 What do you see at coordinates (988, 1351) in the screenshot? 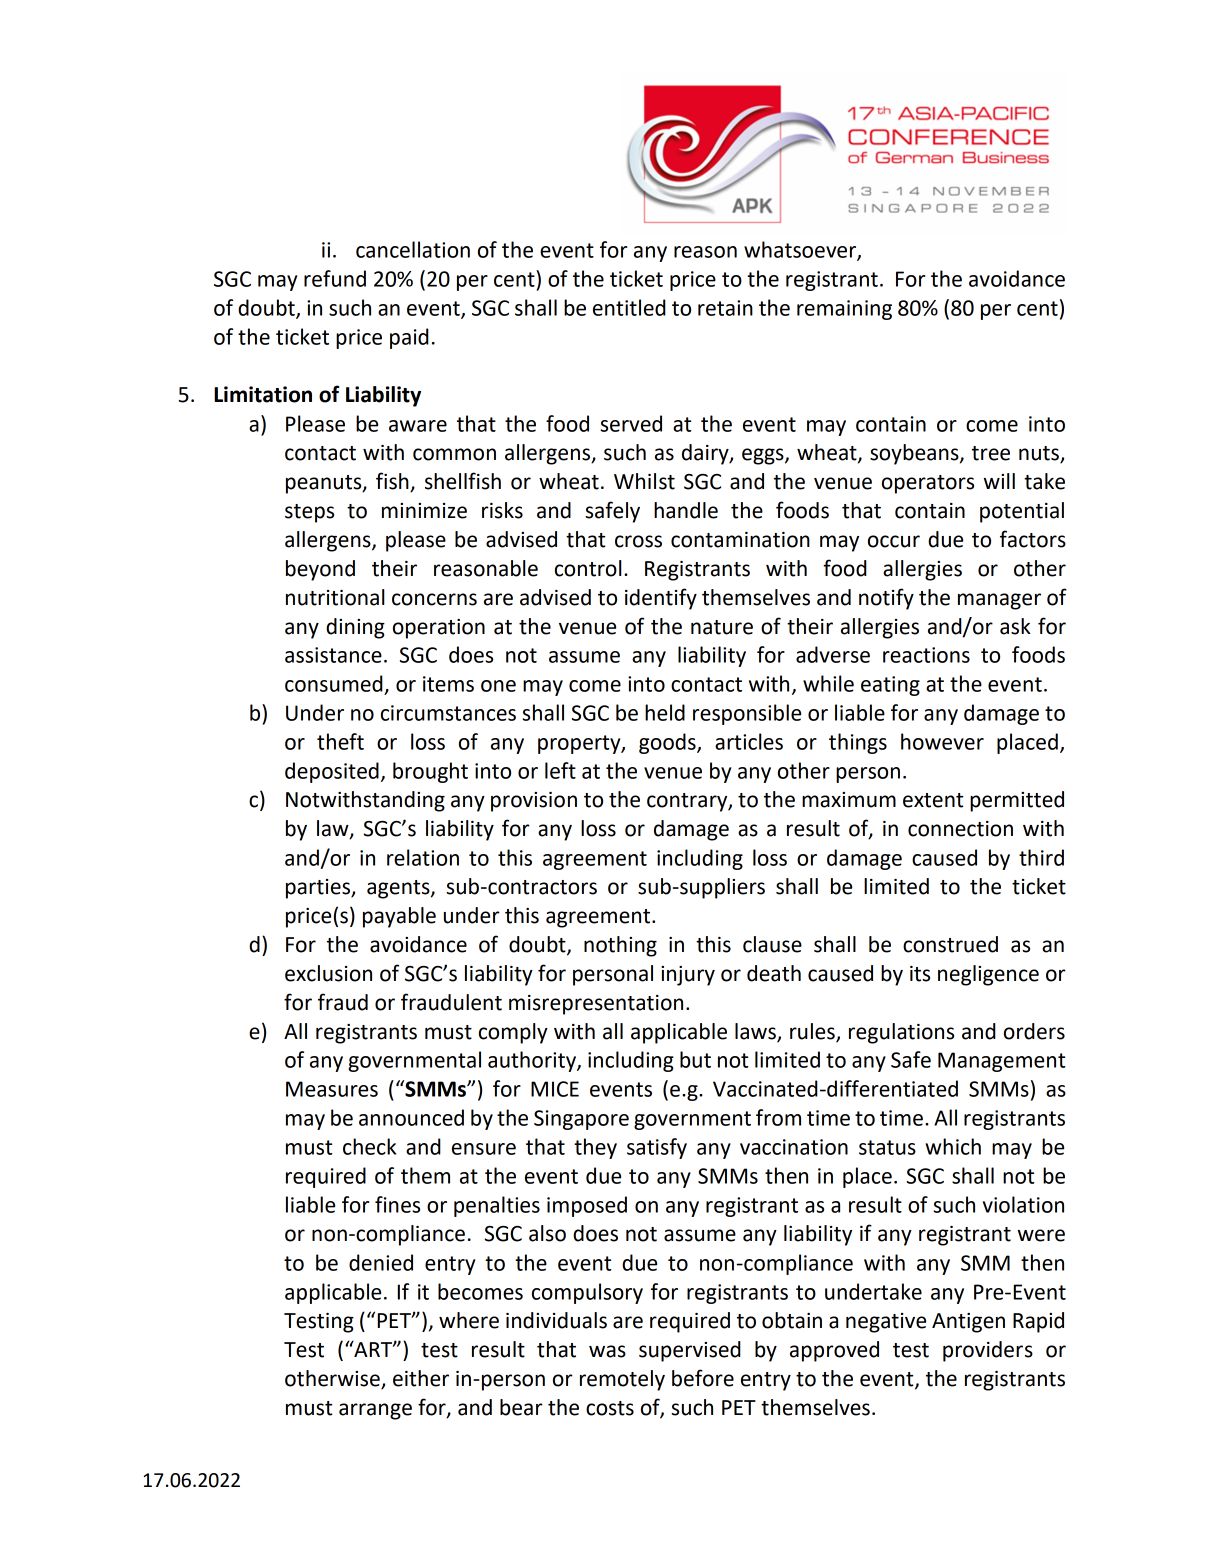
I see `providers` at bounding box center [988, 1351].
